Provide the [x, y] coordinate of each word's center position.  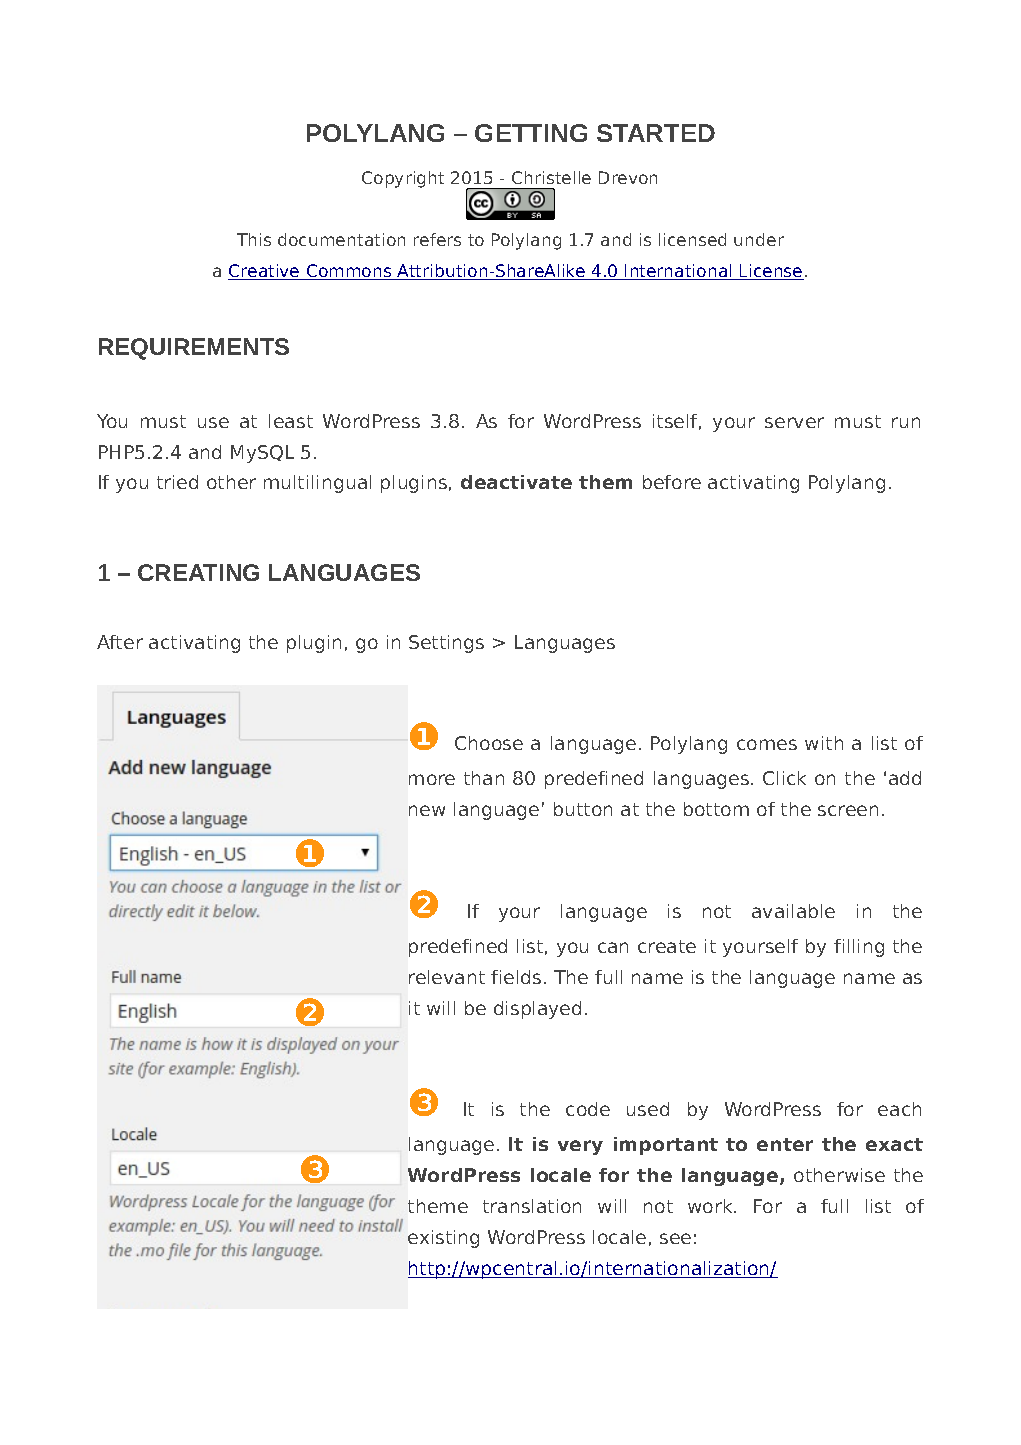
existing [443, 1239]
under [759, 239]
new [427, 810]
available [793, 911]
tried [177, 482]
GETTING [531, 133]
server [794, 422]
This [254, 239]
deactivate [516, 482]
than [484, 778]
